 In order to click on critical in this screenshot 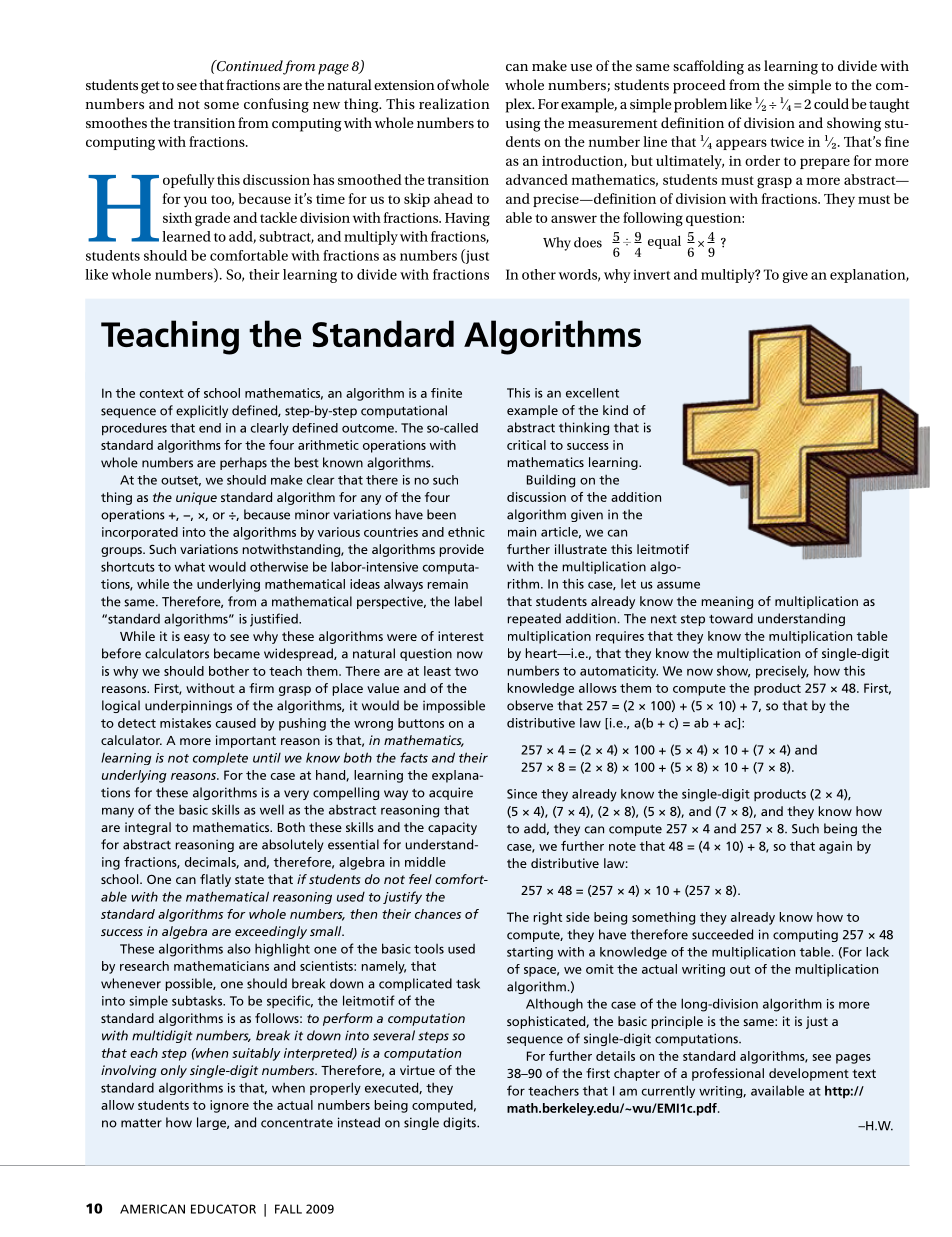, I will do `click(526, 445)`.
